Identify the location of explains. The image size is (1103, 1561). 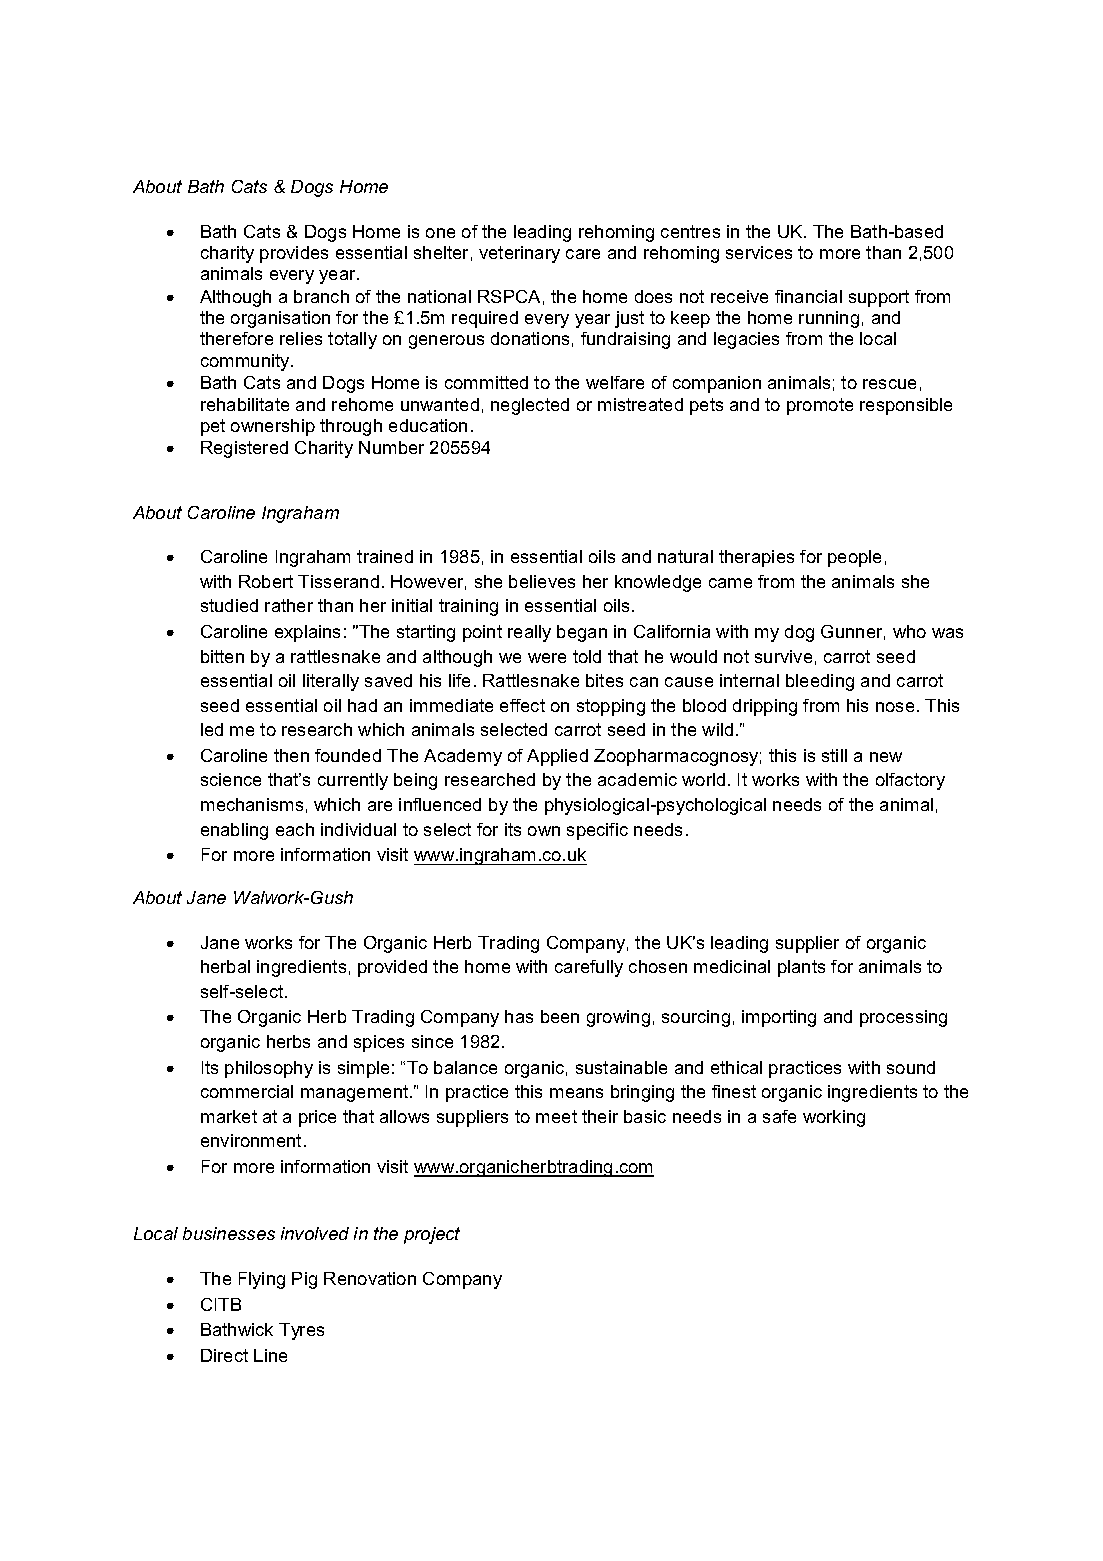
(307, 633).
